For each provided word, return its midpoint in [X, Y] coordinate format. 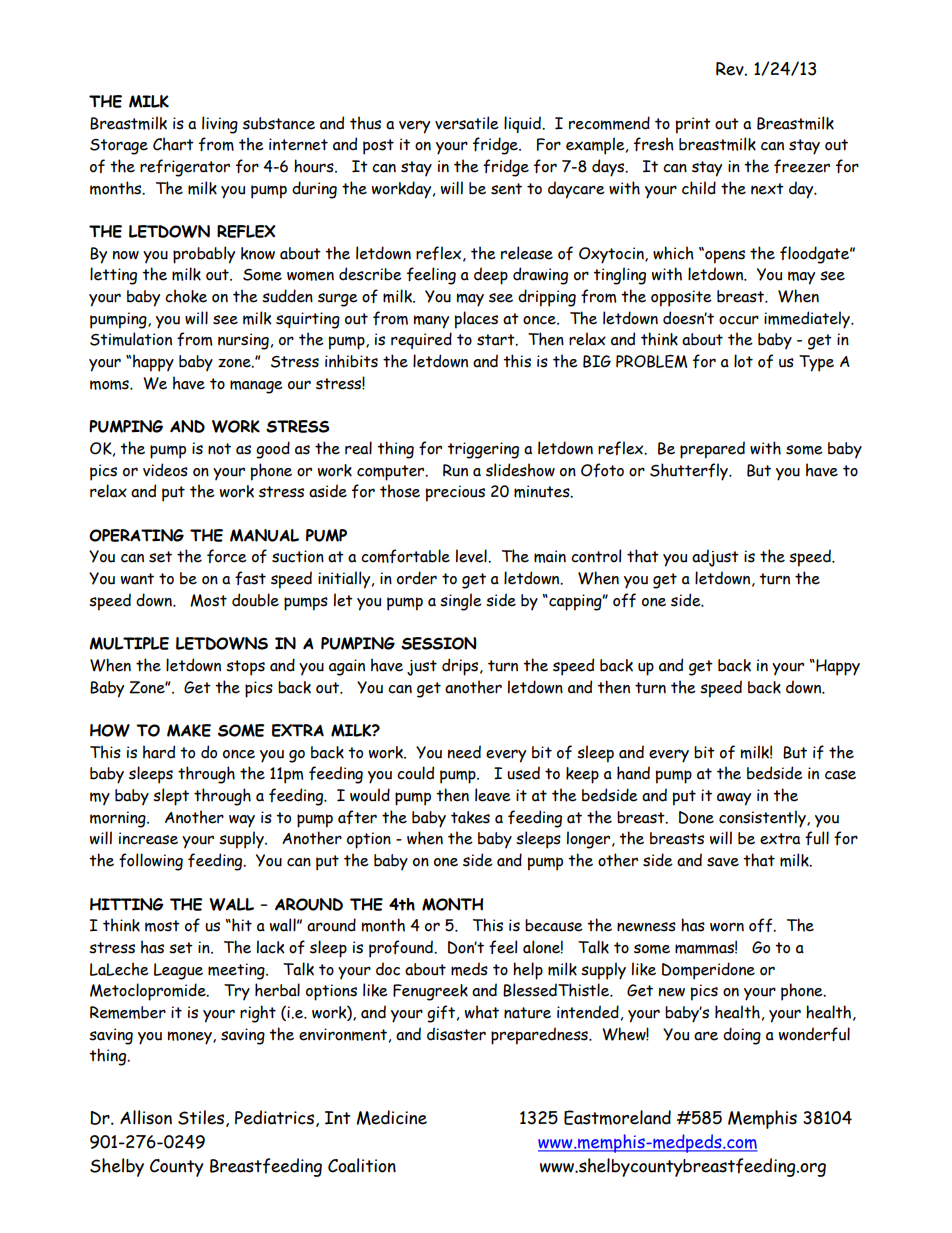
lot [743, 361]
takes [470, 817]
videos [165, 470]
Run [455, 470]
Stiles [201, 1117]
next [767, 189]
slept [171, 797]
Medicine [392, 1117]
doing [742, 1036]
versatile [467, 123]
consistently [763, 819]
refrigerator [185, 168]
